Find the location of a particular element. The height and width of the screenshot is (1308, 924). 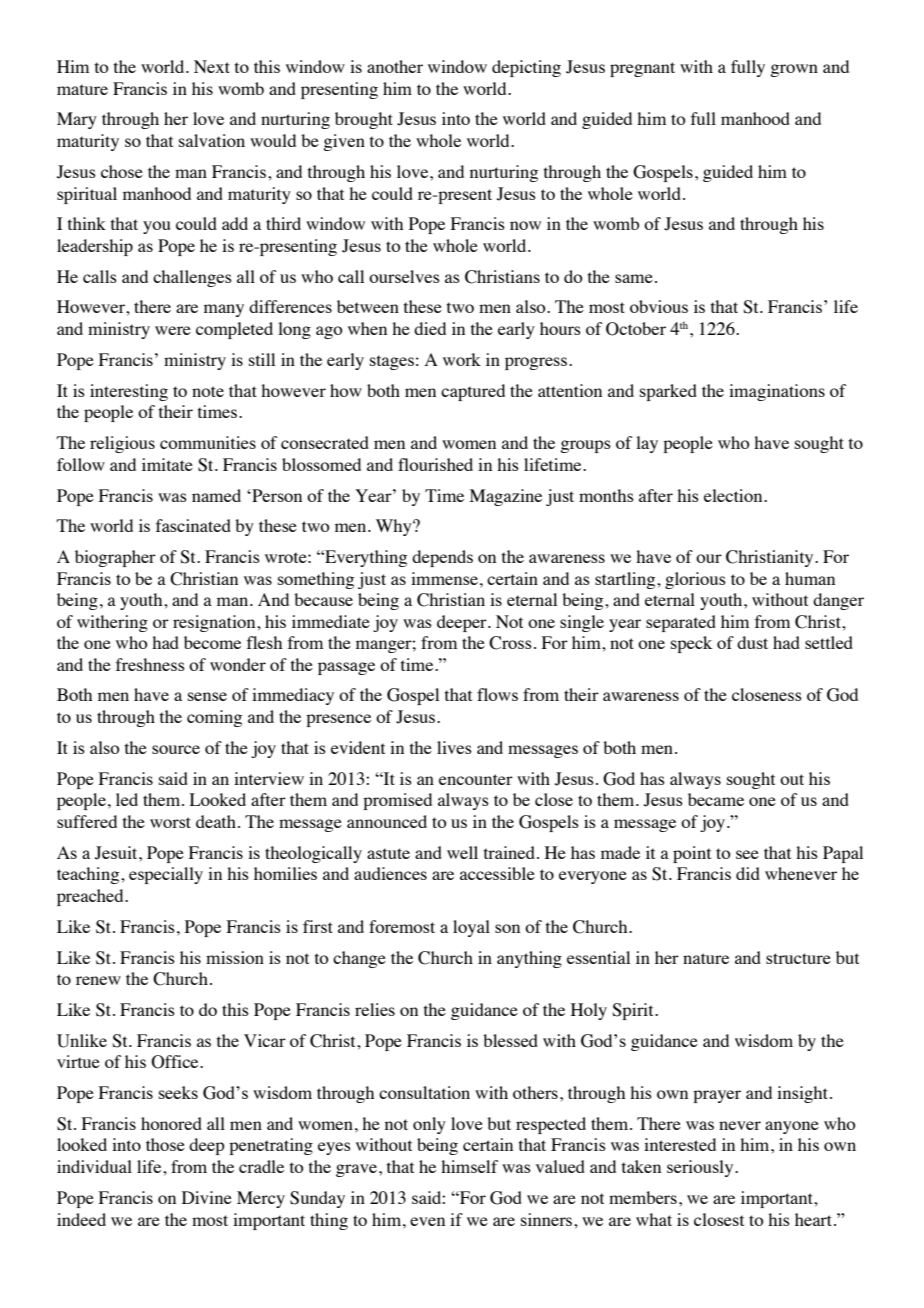

grown is located at coordinates (794, 70).
